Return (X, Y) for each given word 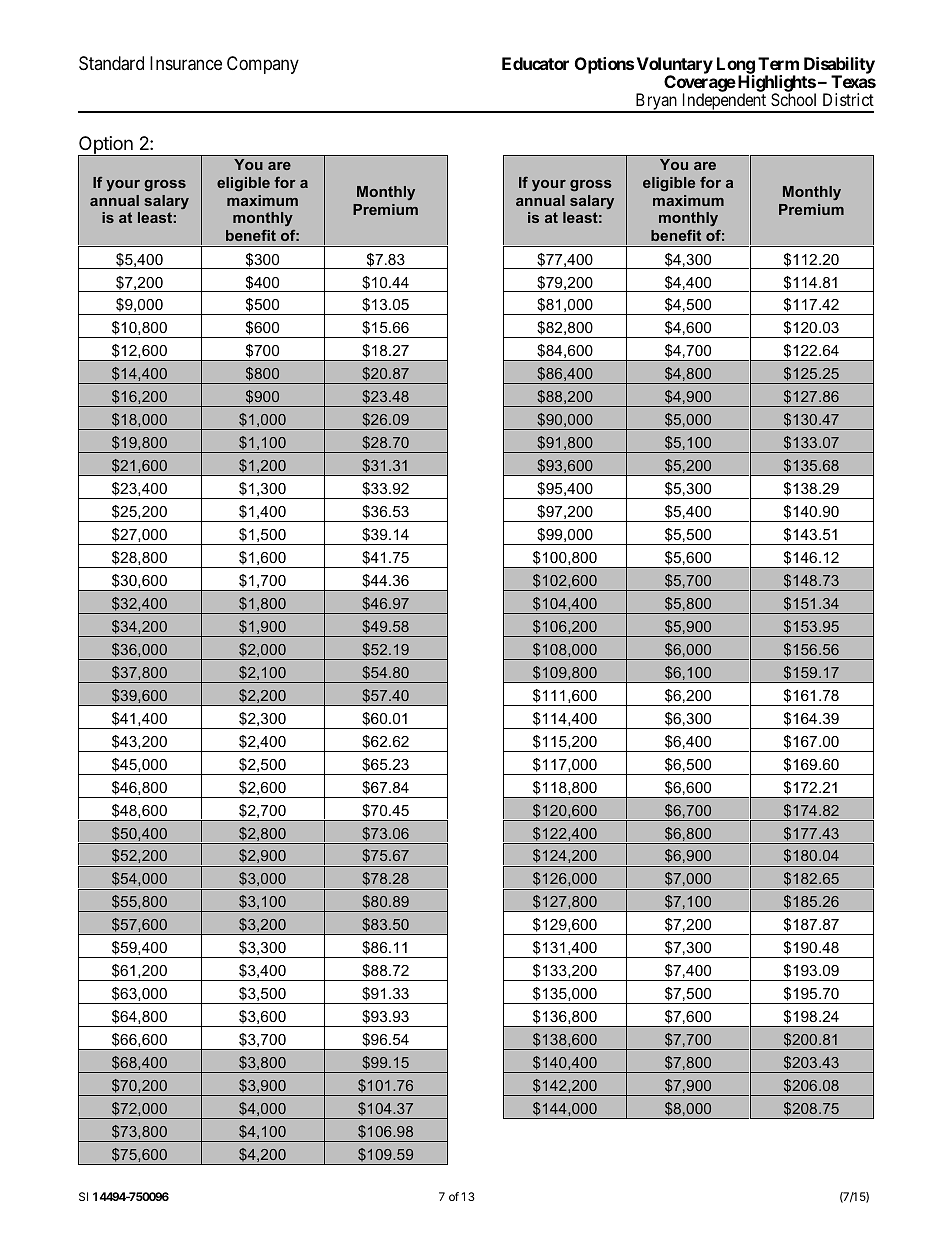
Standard (111, 63)
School (793, 99)
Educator (535, 63)
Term (778, 63)
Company (263, 65)
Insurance (186, 63)
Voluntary (675, 66)
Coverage (700, 84)
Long (736, 66)
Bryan (656, 102)
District (848, 99)
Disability (839, 66)
